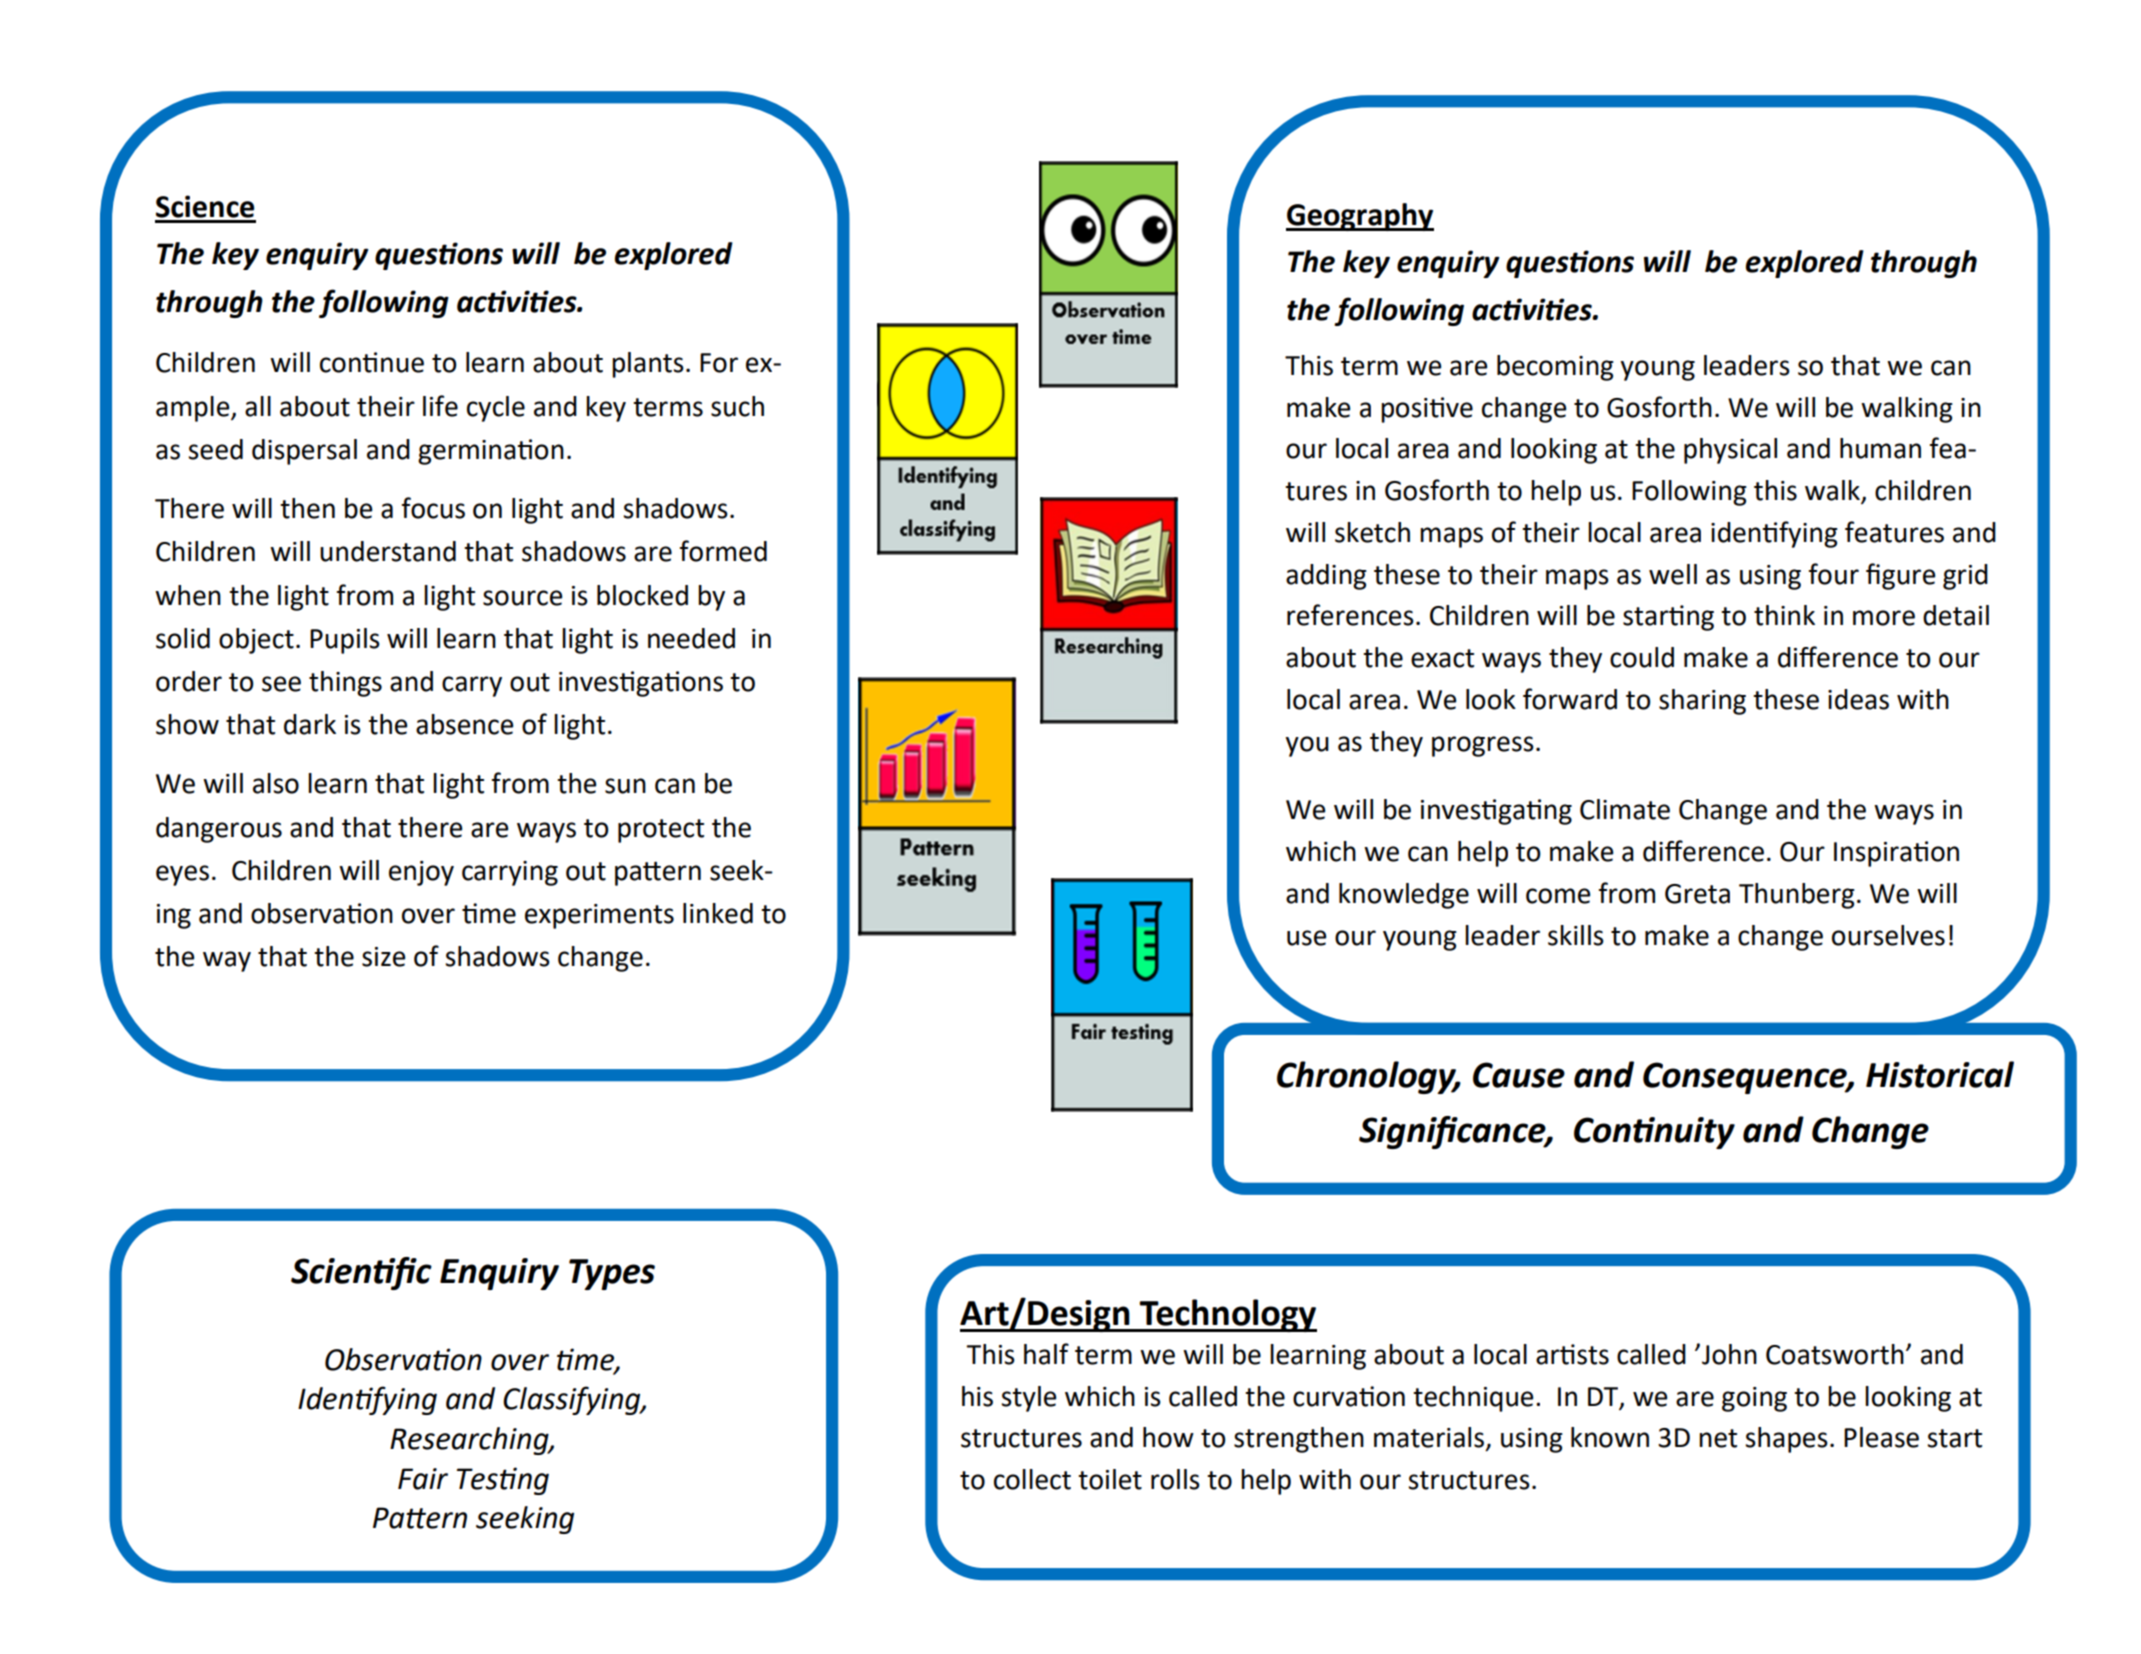 This page has width=2141, height=1654. What do you see at coordinates (1555, 368) in the page?
I see `becoming` at bounding box center [1555, 368].
